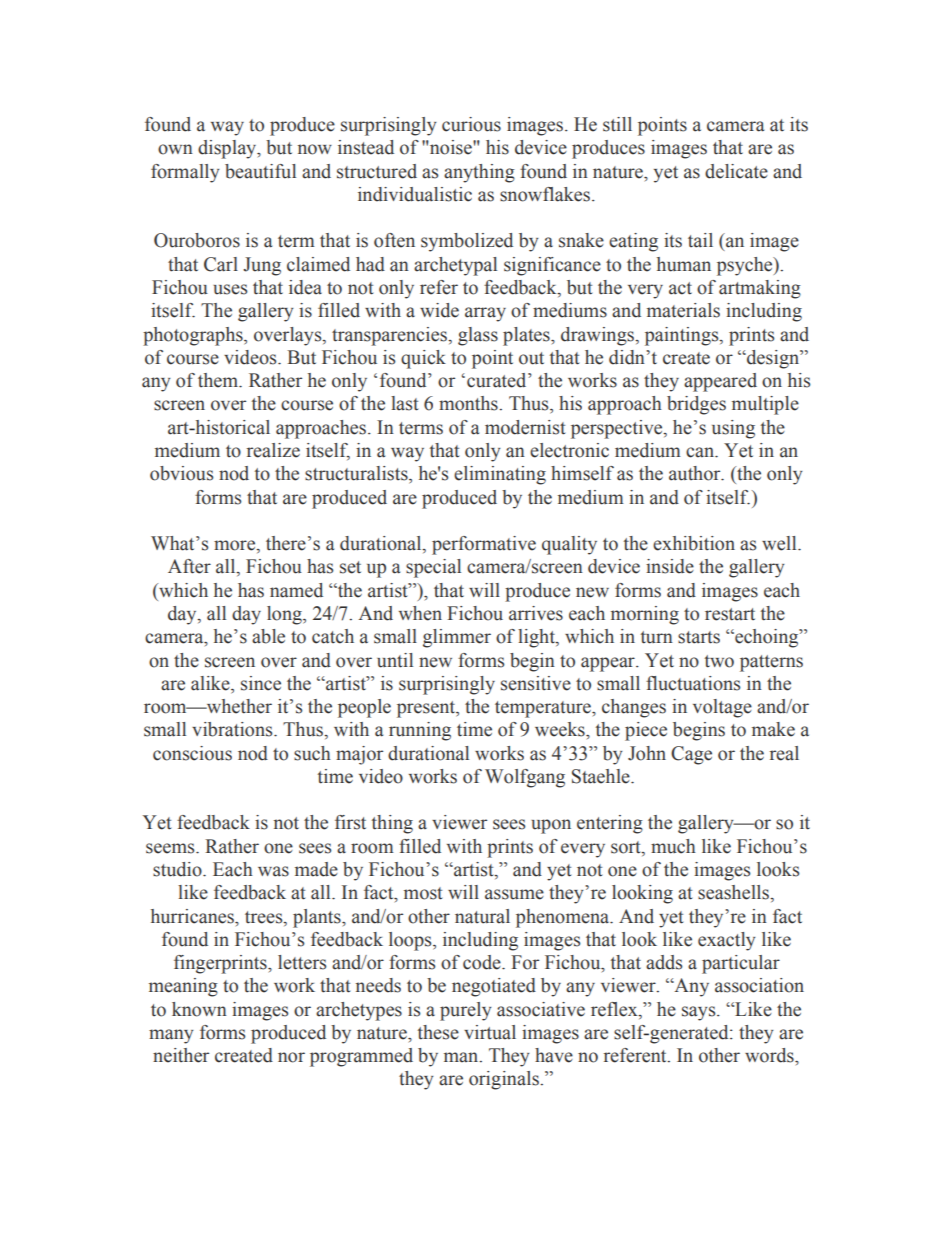  I want to click on performative, so click(484, 545).
